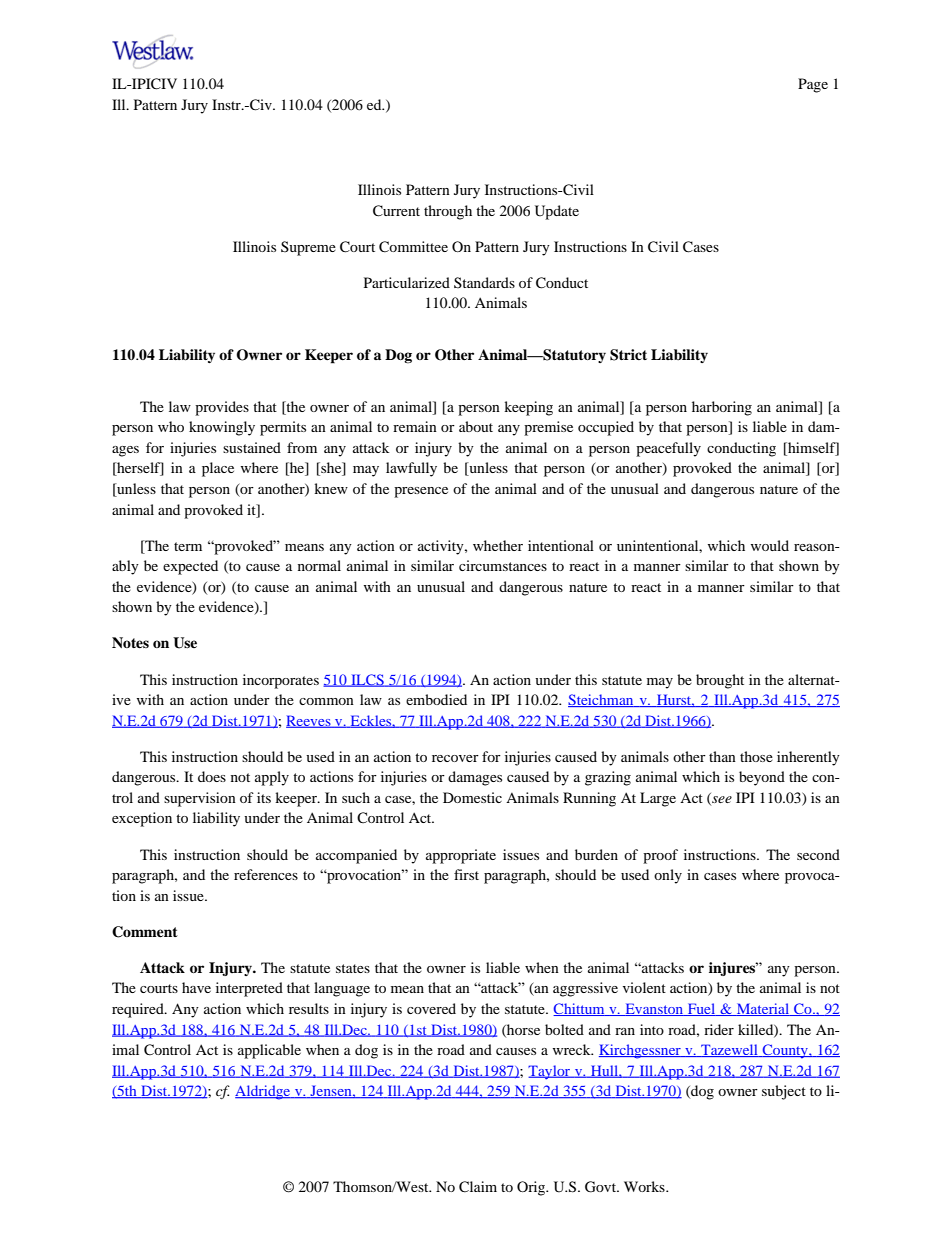 This document has height=1233, width=952. Describe the element at coordinates (222, 408) in the document. I see `provides` at that location.
